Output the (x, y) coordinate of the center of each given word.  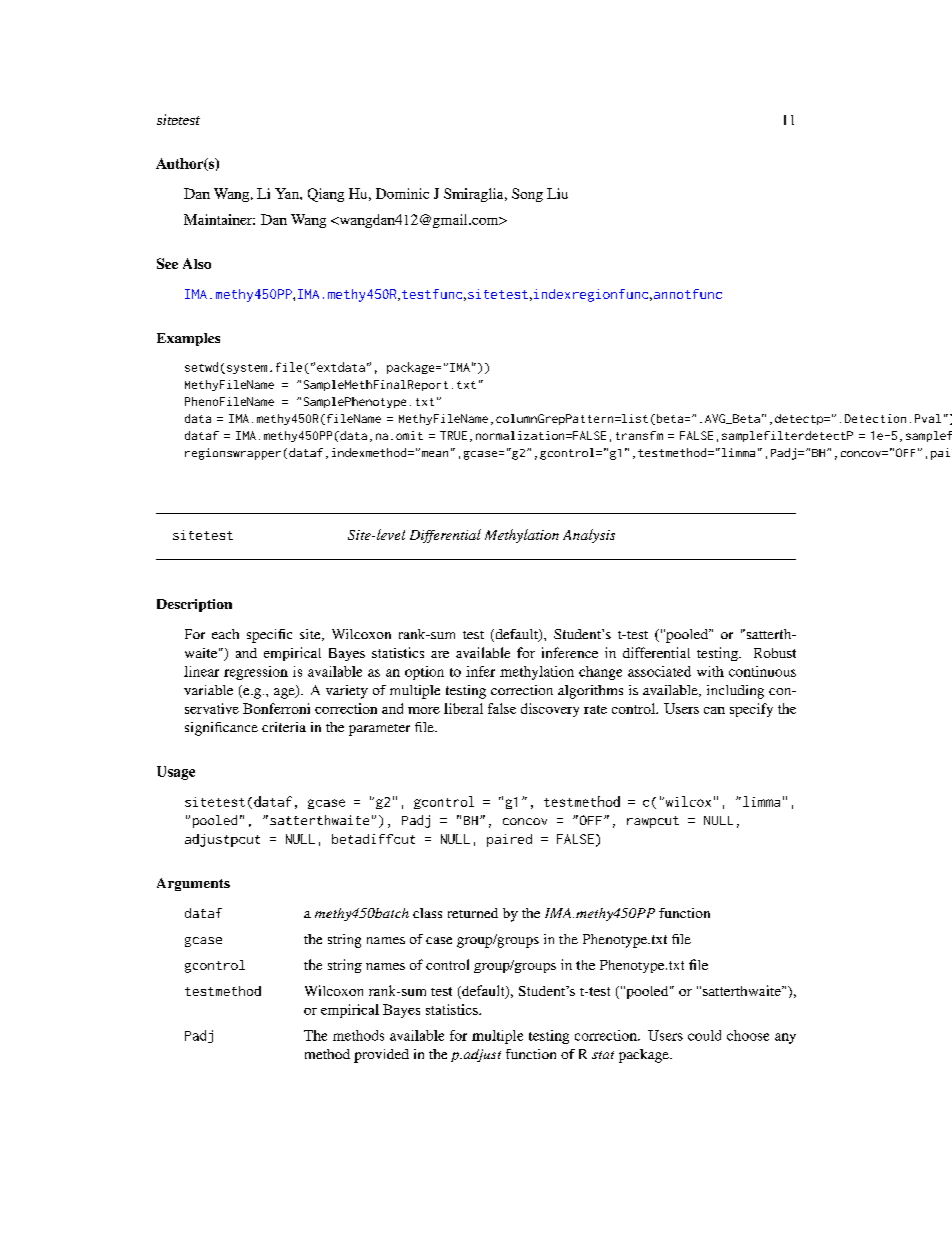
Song (527, 195)
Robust (775, 653)
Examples (188, 339)
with (710, 671)
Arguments (193, 884)
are (440, 654)
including (735, 692)
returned (473, 913)
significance (221, 729)
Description (194, 605)
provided (381, 1056)
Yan (288, 193)
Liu (557, 193)
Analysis (589, 536)
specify (751, 710)
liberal (463, 708)
